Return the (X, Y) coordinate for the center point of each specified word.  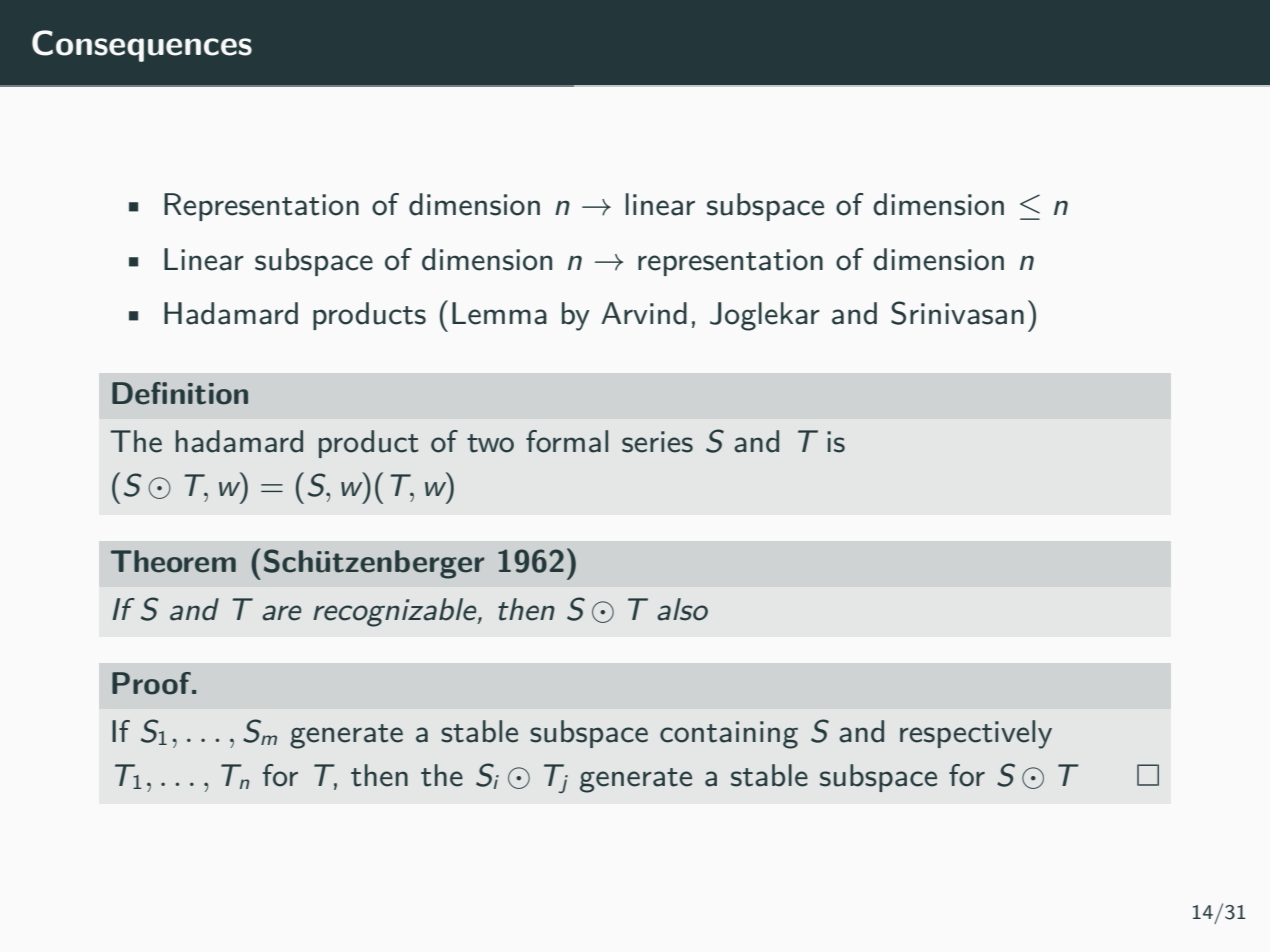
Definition (180, 393)
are (281, 613)
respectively (976, 734)
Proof (152, 683)
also (682, 609)
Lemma (499, 313)
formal (567, 441)
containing (729, 735)
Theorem (173, 561)
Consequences (142, 46)
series (657, 442)
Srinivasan (957, 313)
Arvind (644, 313)
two (490, 443)
